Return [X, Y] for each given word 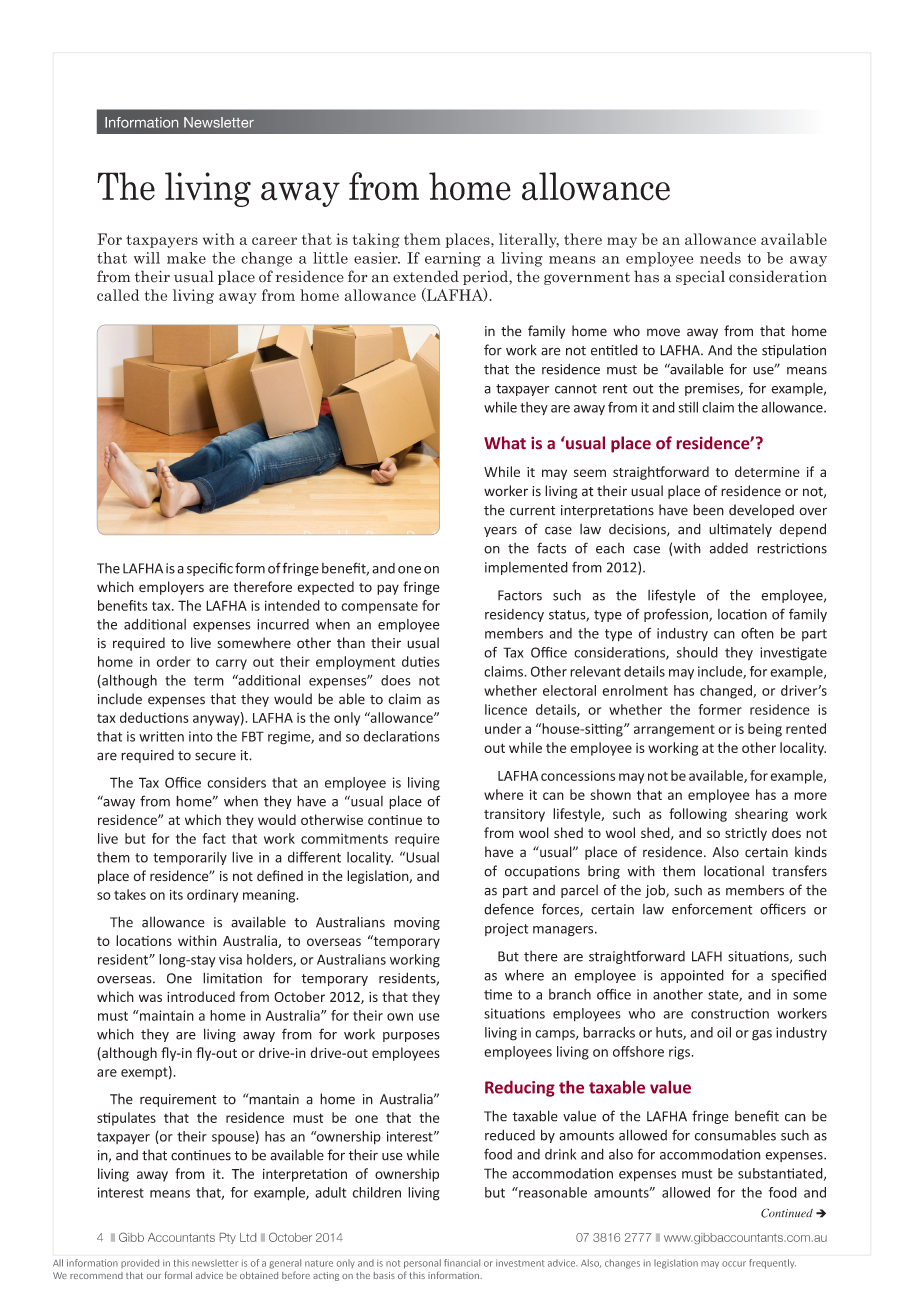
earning [453, 259]
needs [720, 258]
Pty [228, 1238]
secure [215, 756]
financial [462, 1263]
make [186, 258]
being [765, 730]
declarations [402, 736]
